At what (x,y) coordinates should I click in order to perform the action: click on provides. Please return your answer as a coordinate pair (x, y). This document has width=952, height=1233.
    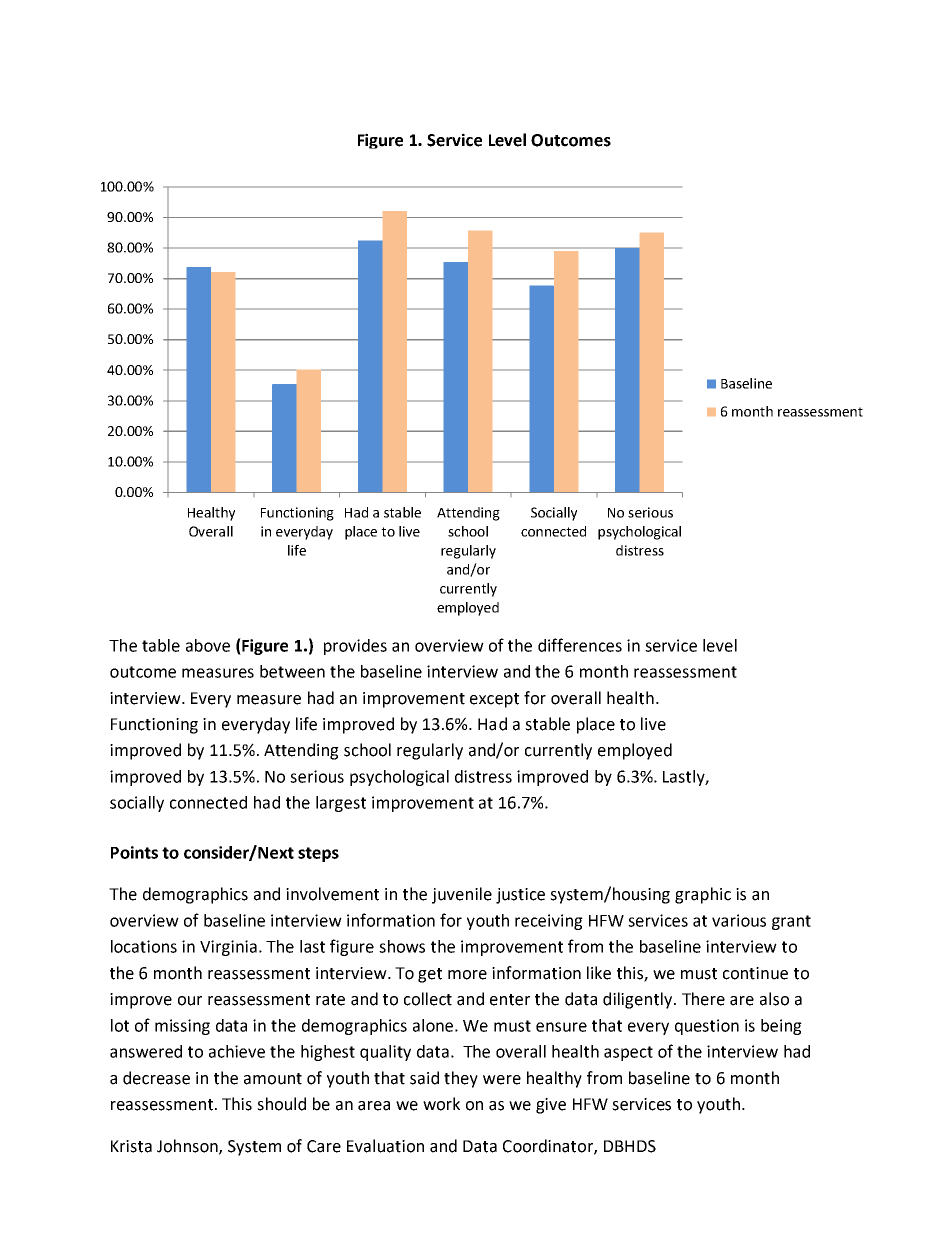
    Looking at the image, I should click on (355, 647).
